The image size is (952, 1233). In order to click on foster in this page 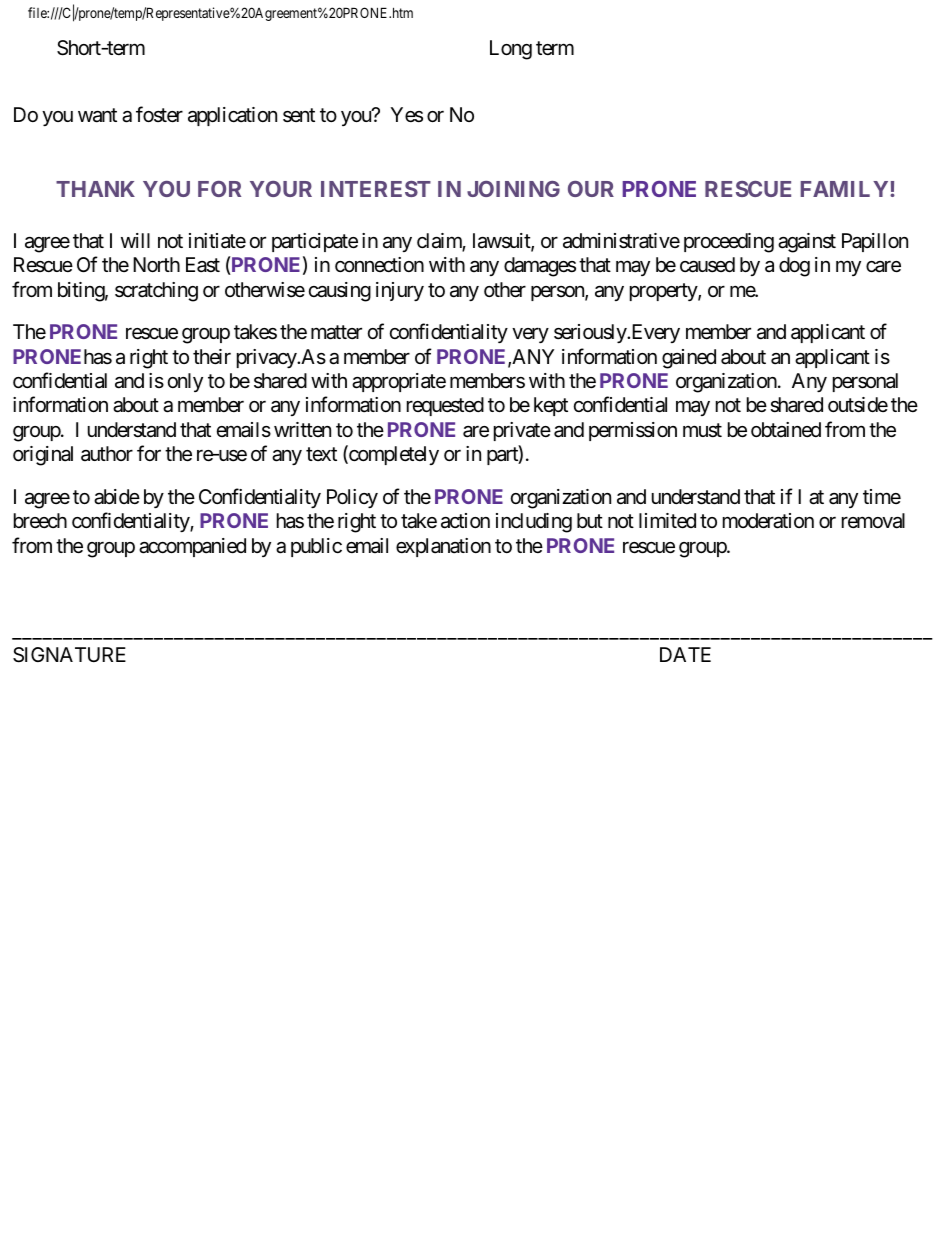, I will do `click(159, 114)`.
